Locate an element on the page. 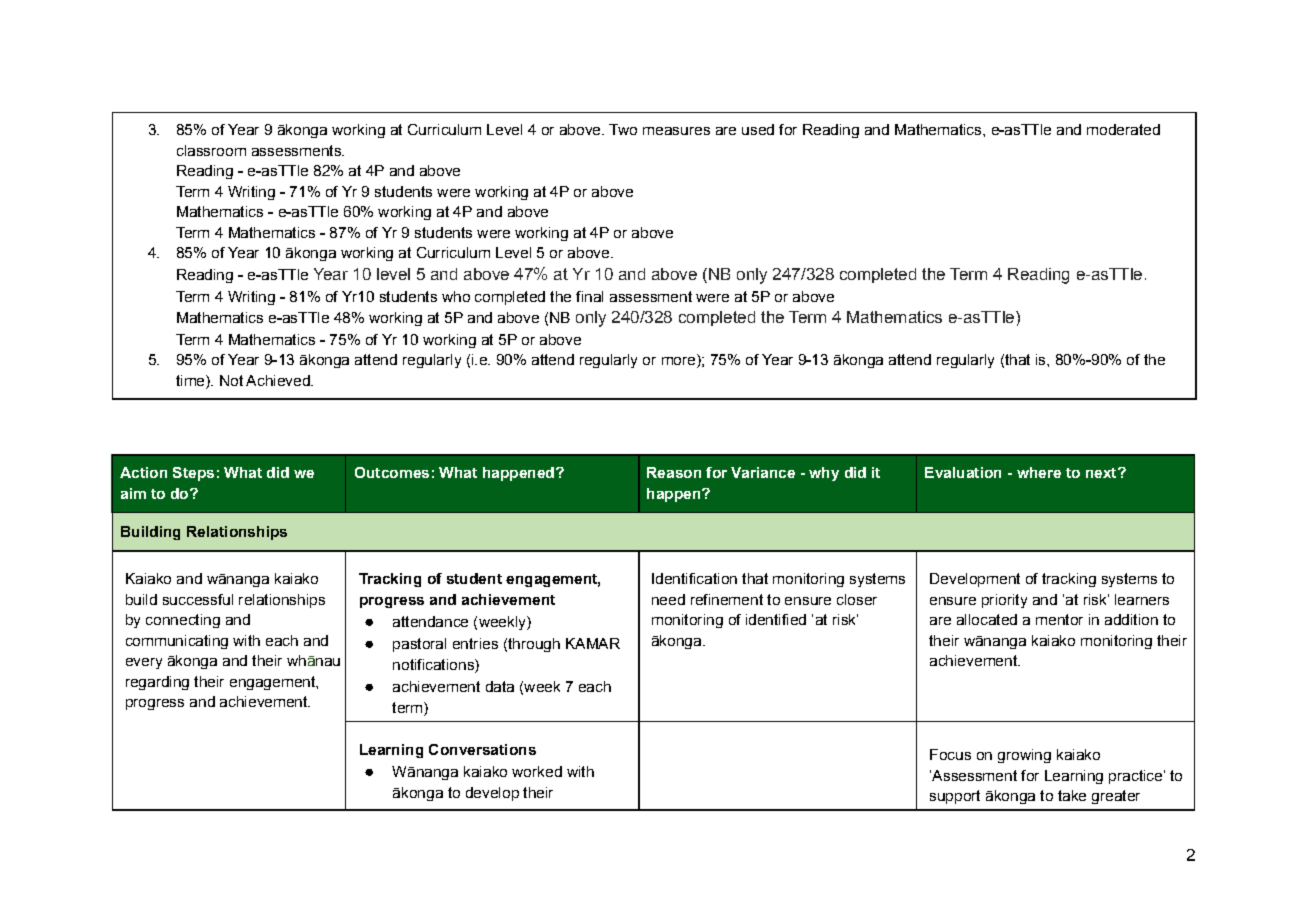 This document has height=924, width=1307. who is located at coordinates (456, 296).
